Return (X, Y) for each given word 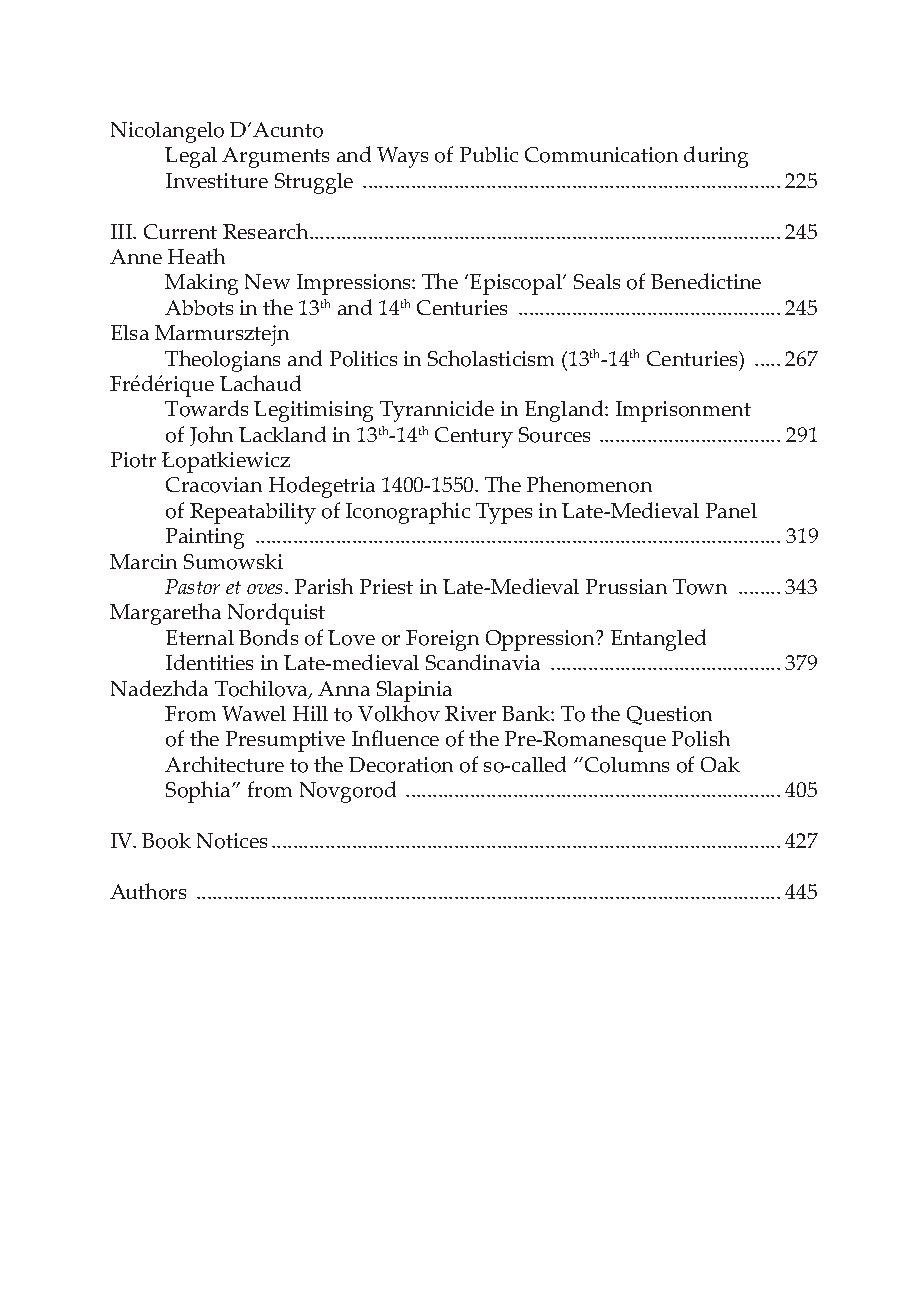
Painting (205, 538)
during (716, 157)
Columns (625, 765)
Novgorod (348, 792)
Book (166, 841)
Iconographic (408, 513)
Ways (402, 157)
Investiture (217, 180)
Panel (731, 510)
